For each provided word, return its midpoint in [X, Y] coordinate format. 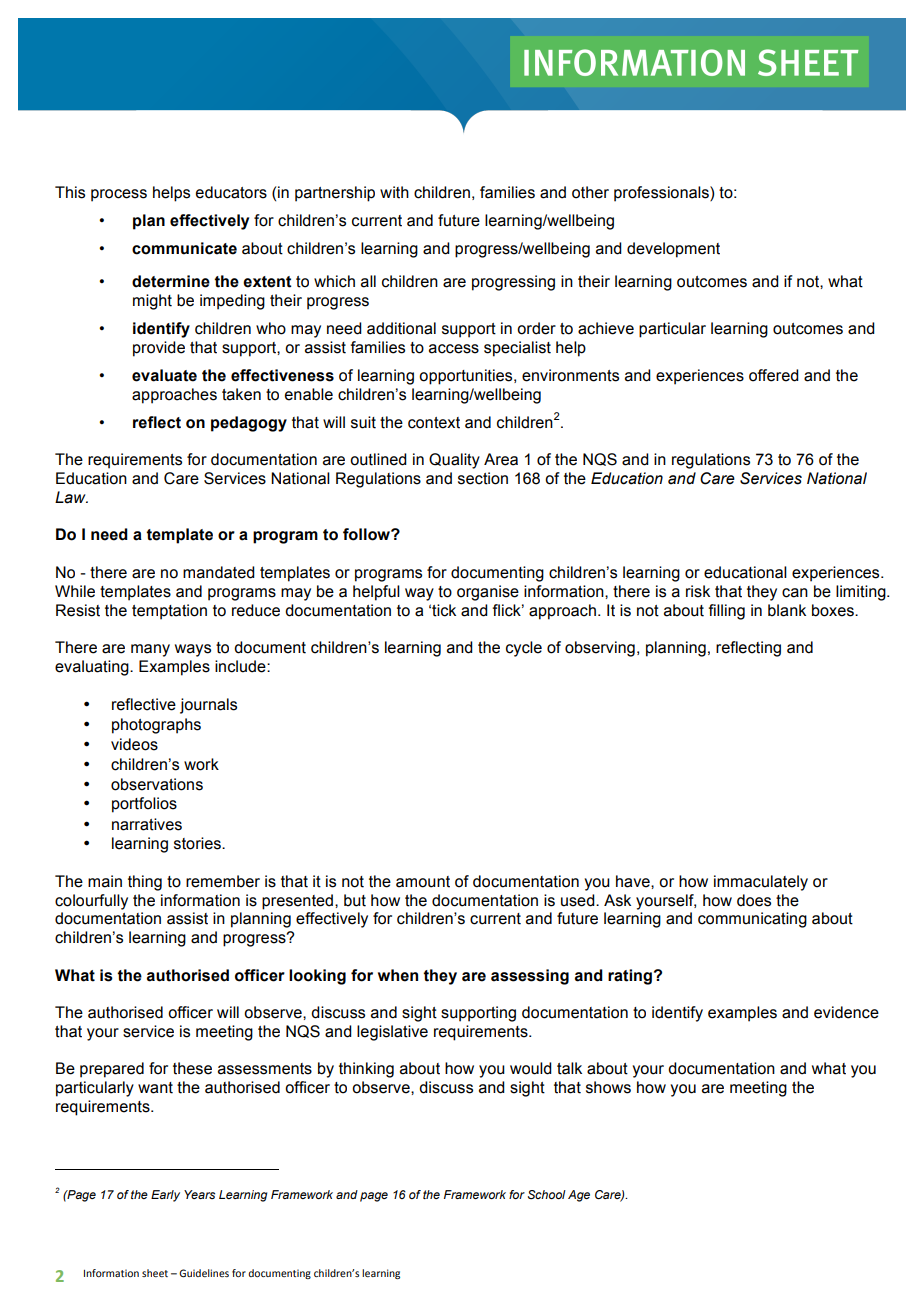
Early [165, 1196]
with [394, 192]
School [547, 1194]
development [673, 250]
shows [608, 1087]
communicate [184, 248]
